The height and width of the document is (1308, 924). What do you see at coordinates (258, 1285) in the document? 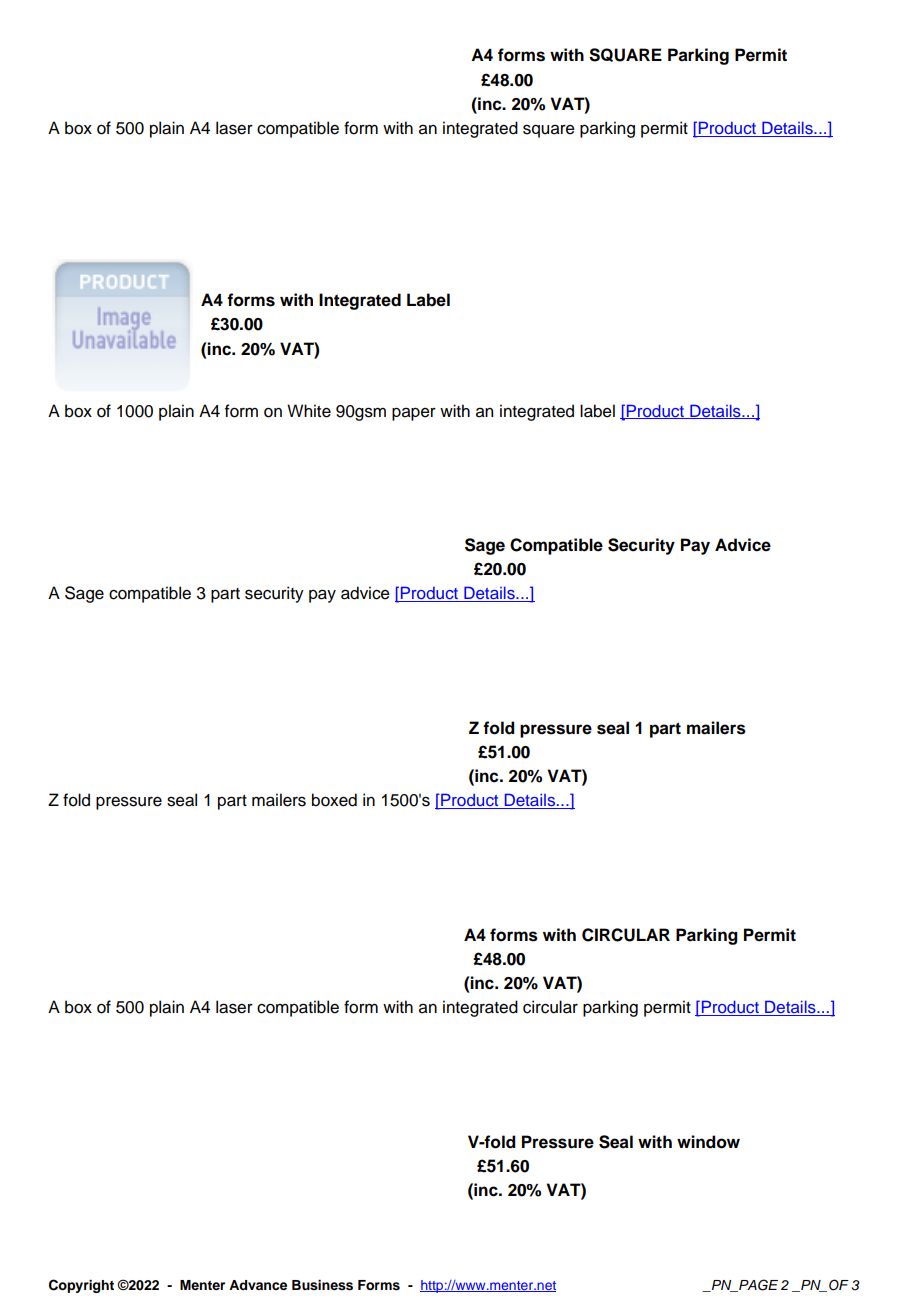
I see `Advance` at bounding box center [258, 1285].
